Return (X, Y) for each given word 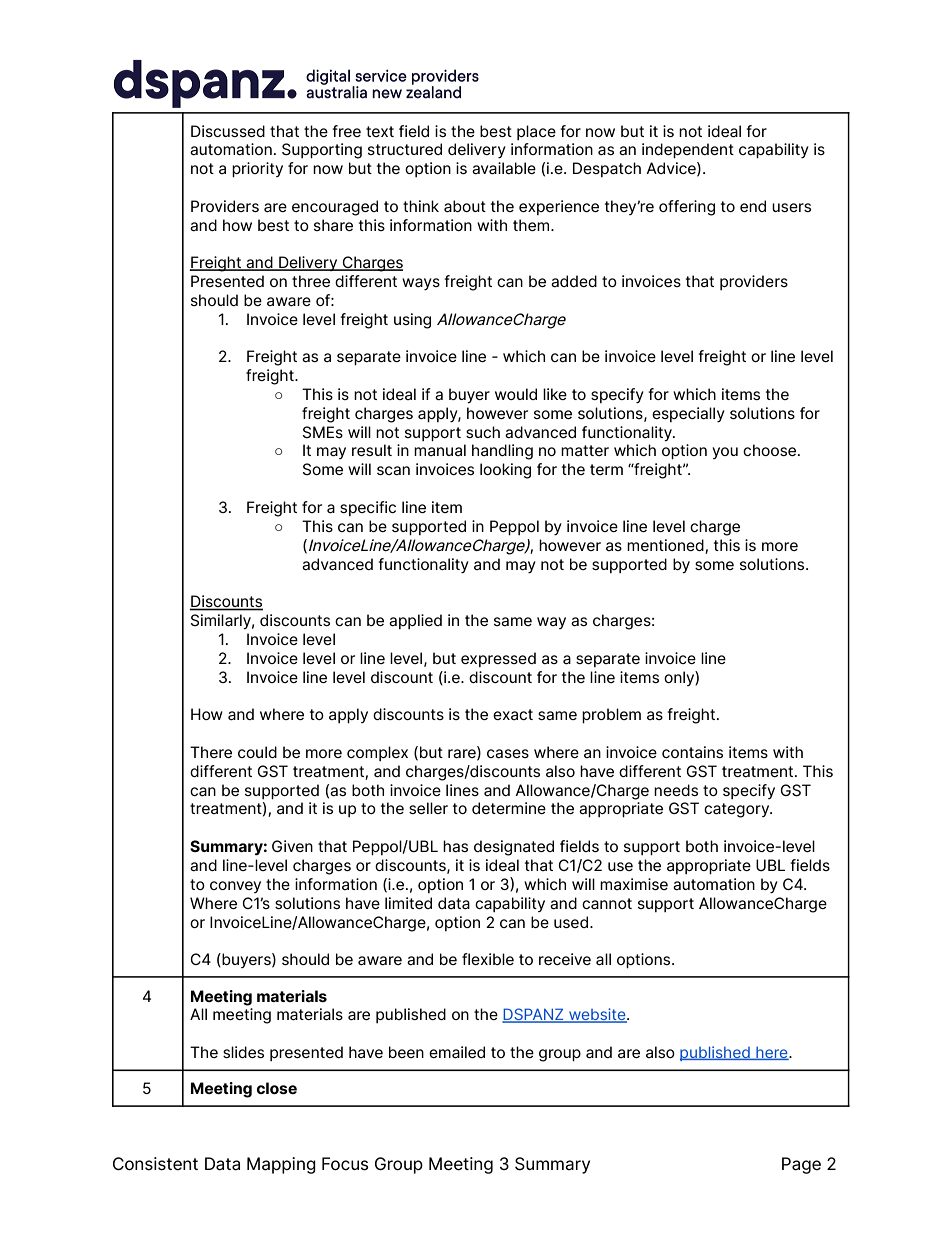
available (504, 168)
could (257, 752)
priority (257, 169)
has (455, 846)
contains (692, 752)
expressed (498, 659)
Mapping (281, 1165)
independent (688, 150)
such (483, 432)
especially (688, 414)
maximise (634, 884)
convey (235, 887)
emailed (457, 1052)
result (372, 450)
